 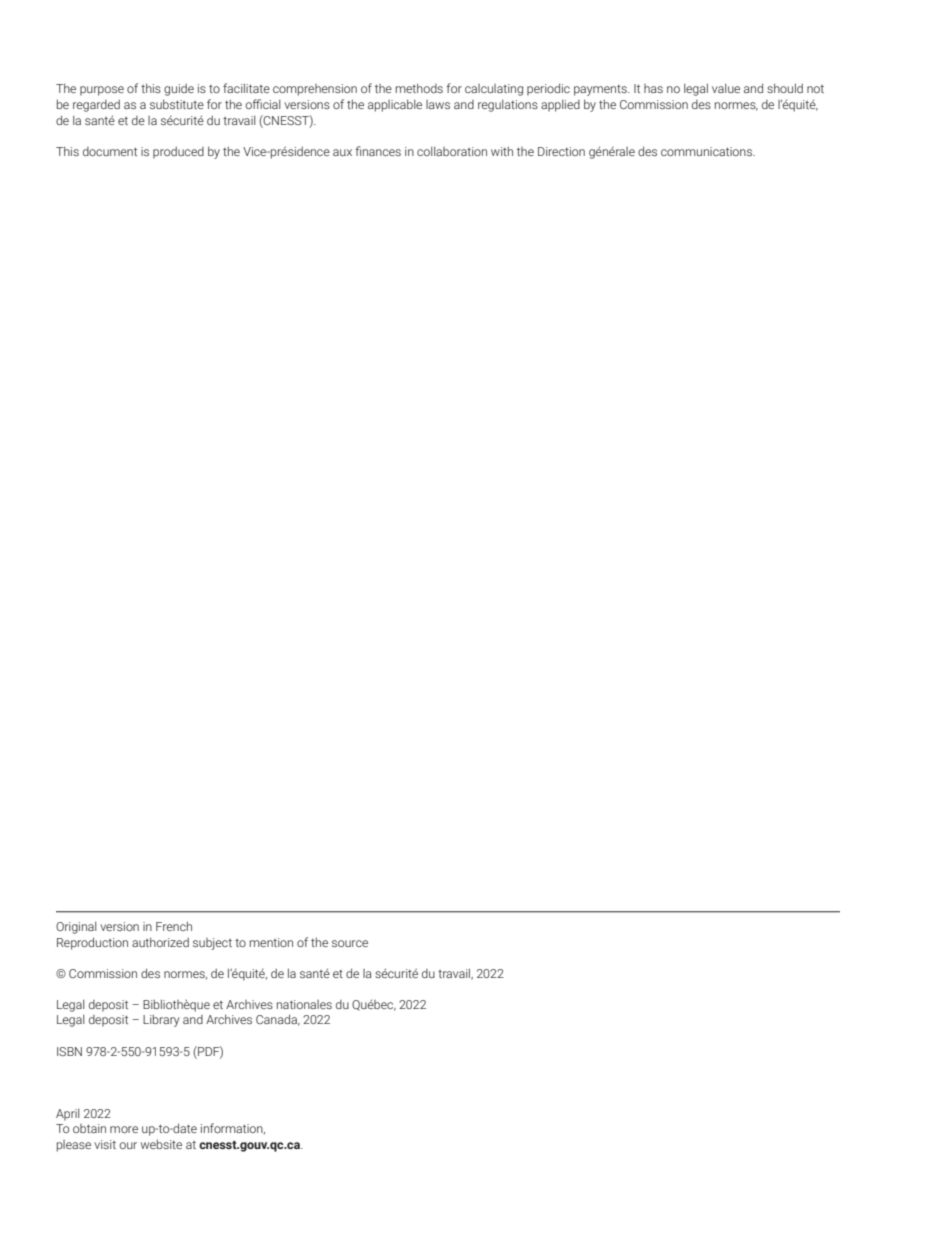 What do you see at coordinates (178, 153) in the screenshot?
I see `produced` at bounding box center [178, 153].
